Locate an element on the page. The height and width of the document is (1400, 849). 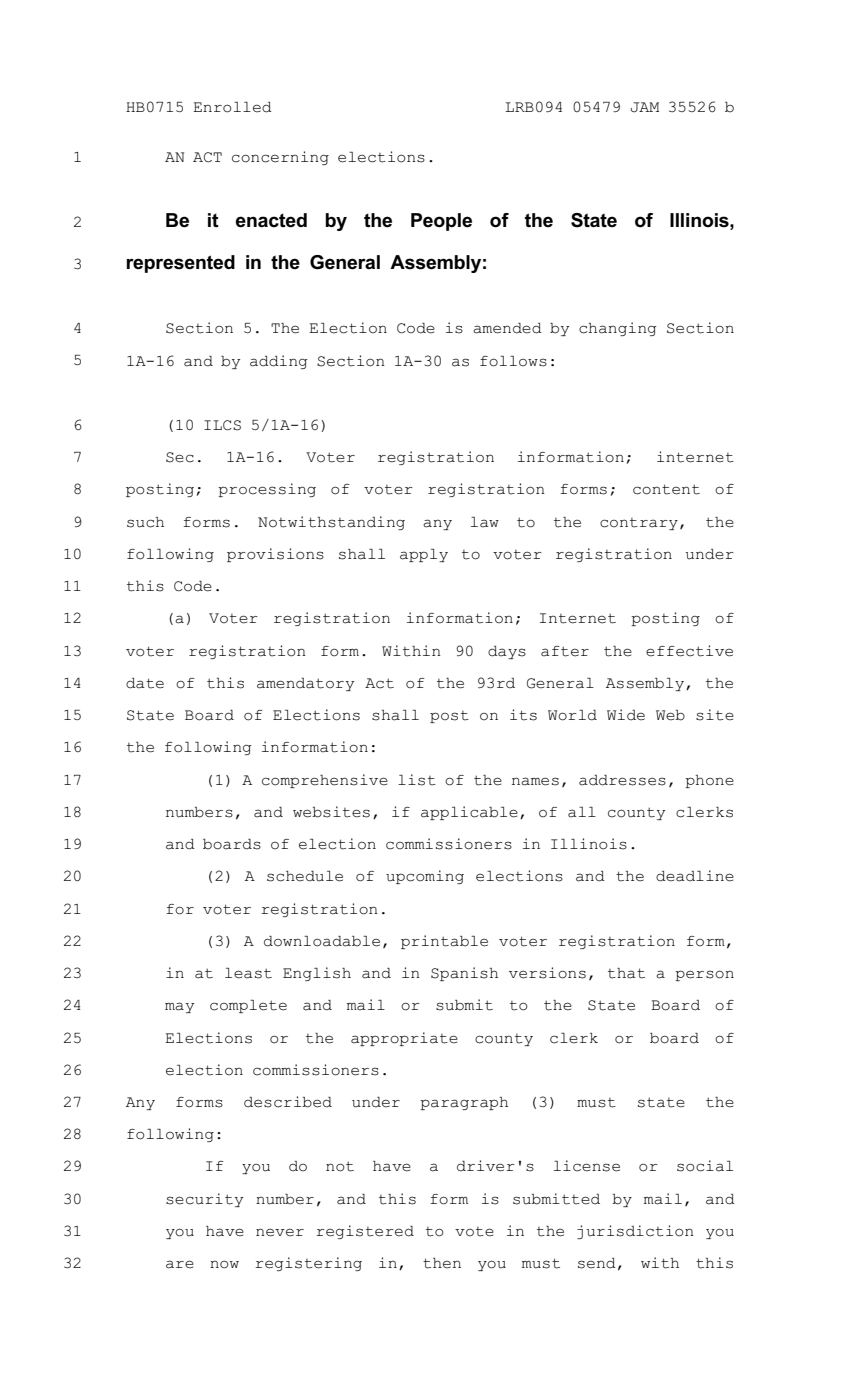
that is located at coordinates (626, 973).
